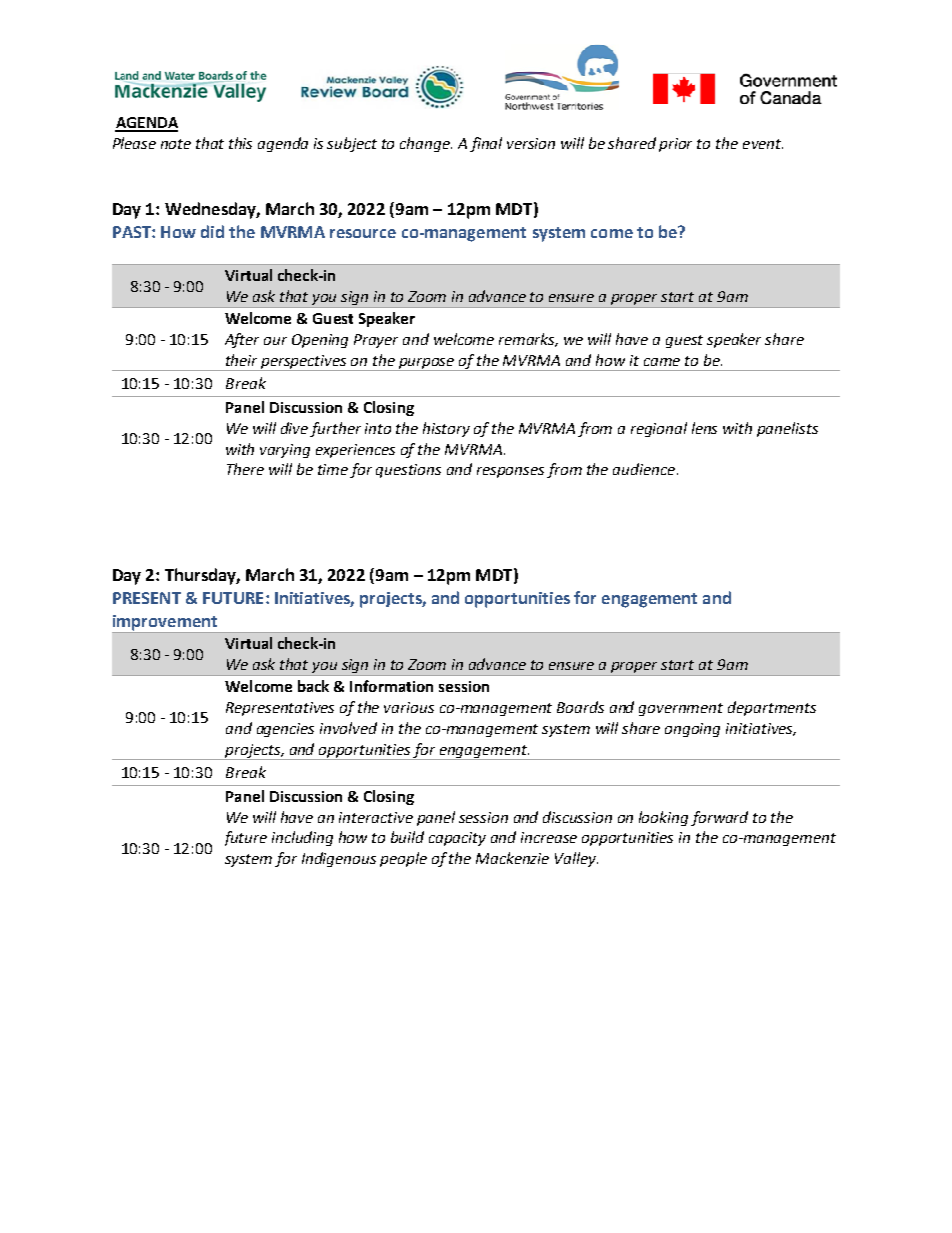  I want to click on change, so click(426, 144).
